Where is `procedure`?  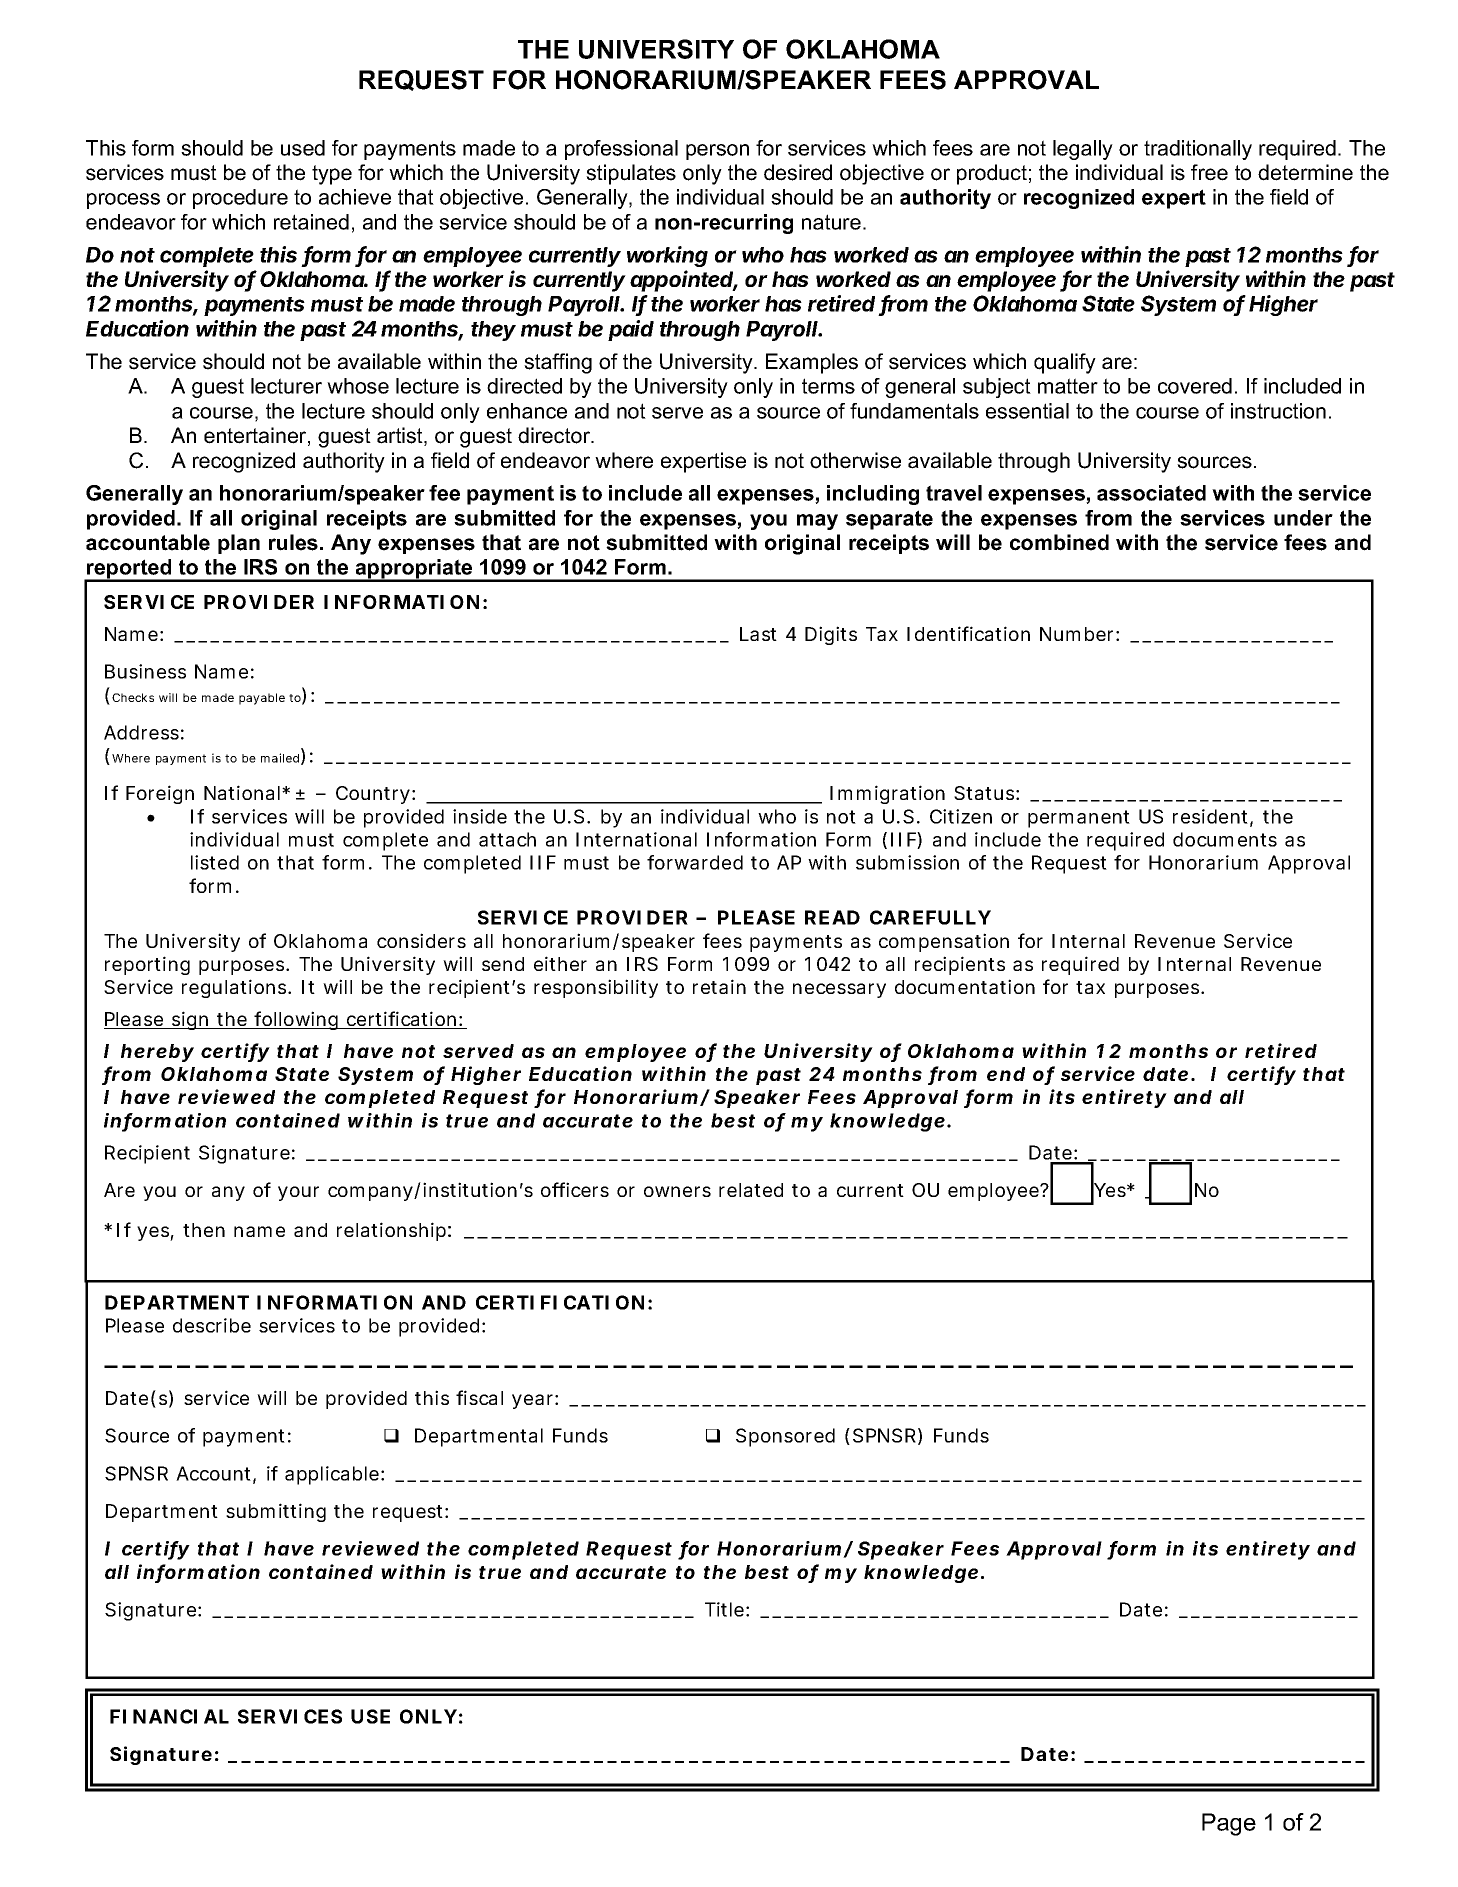
procedure is located at coordinates (240, 199).
